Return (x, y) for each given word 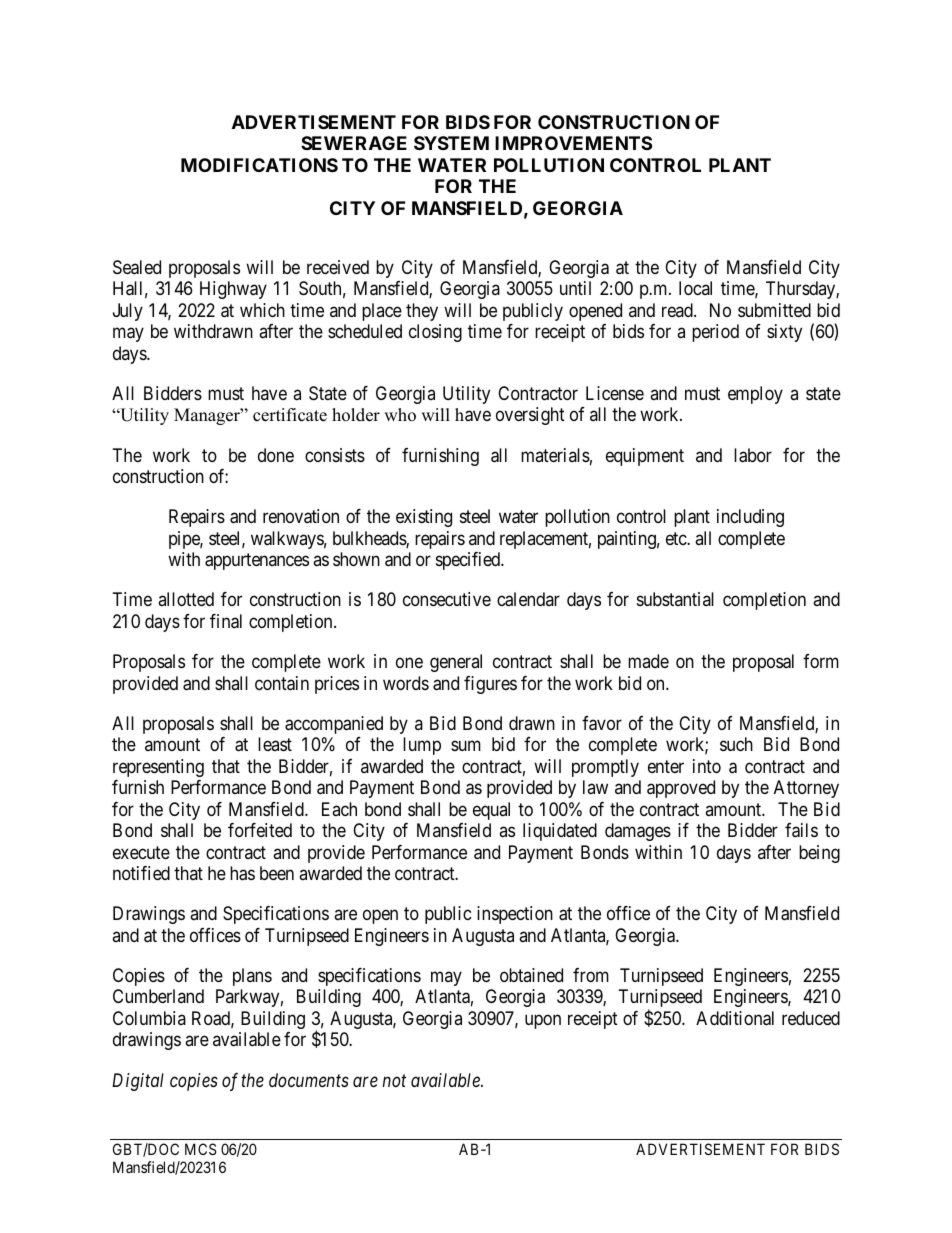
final (226, 621)
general (456, 663)
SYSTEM (451, 143)
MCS (201, 1149)
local (695, 288)
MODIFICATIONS (259, 165)
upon (543, 1021)
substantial (675, 599)
